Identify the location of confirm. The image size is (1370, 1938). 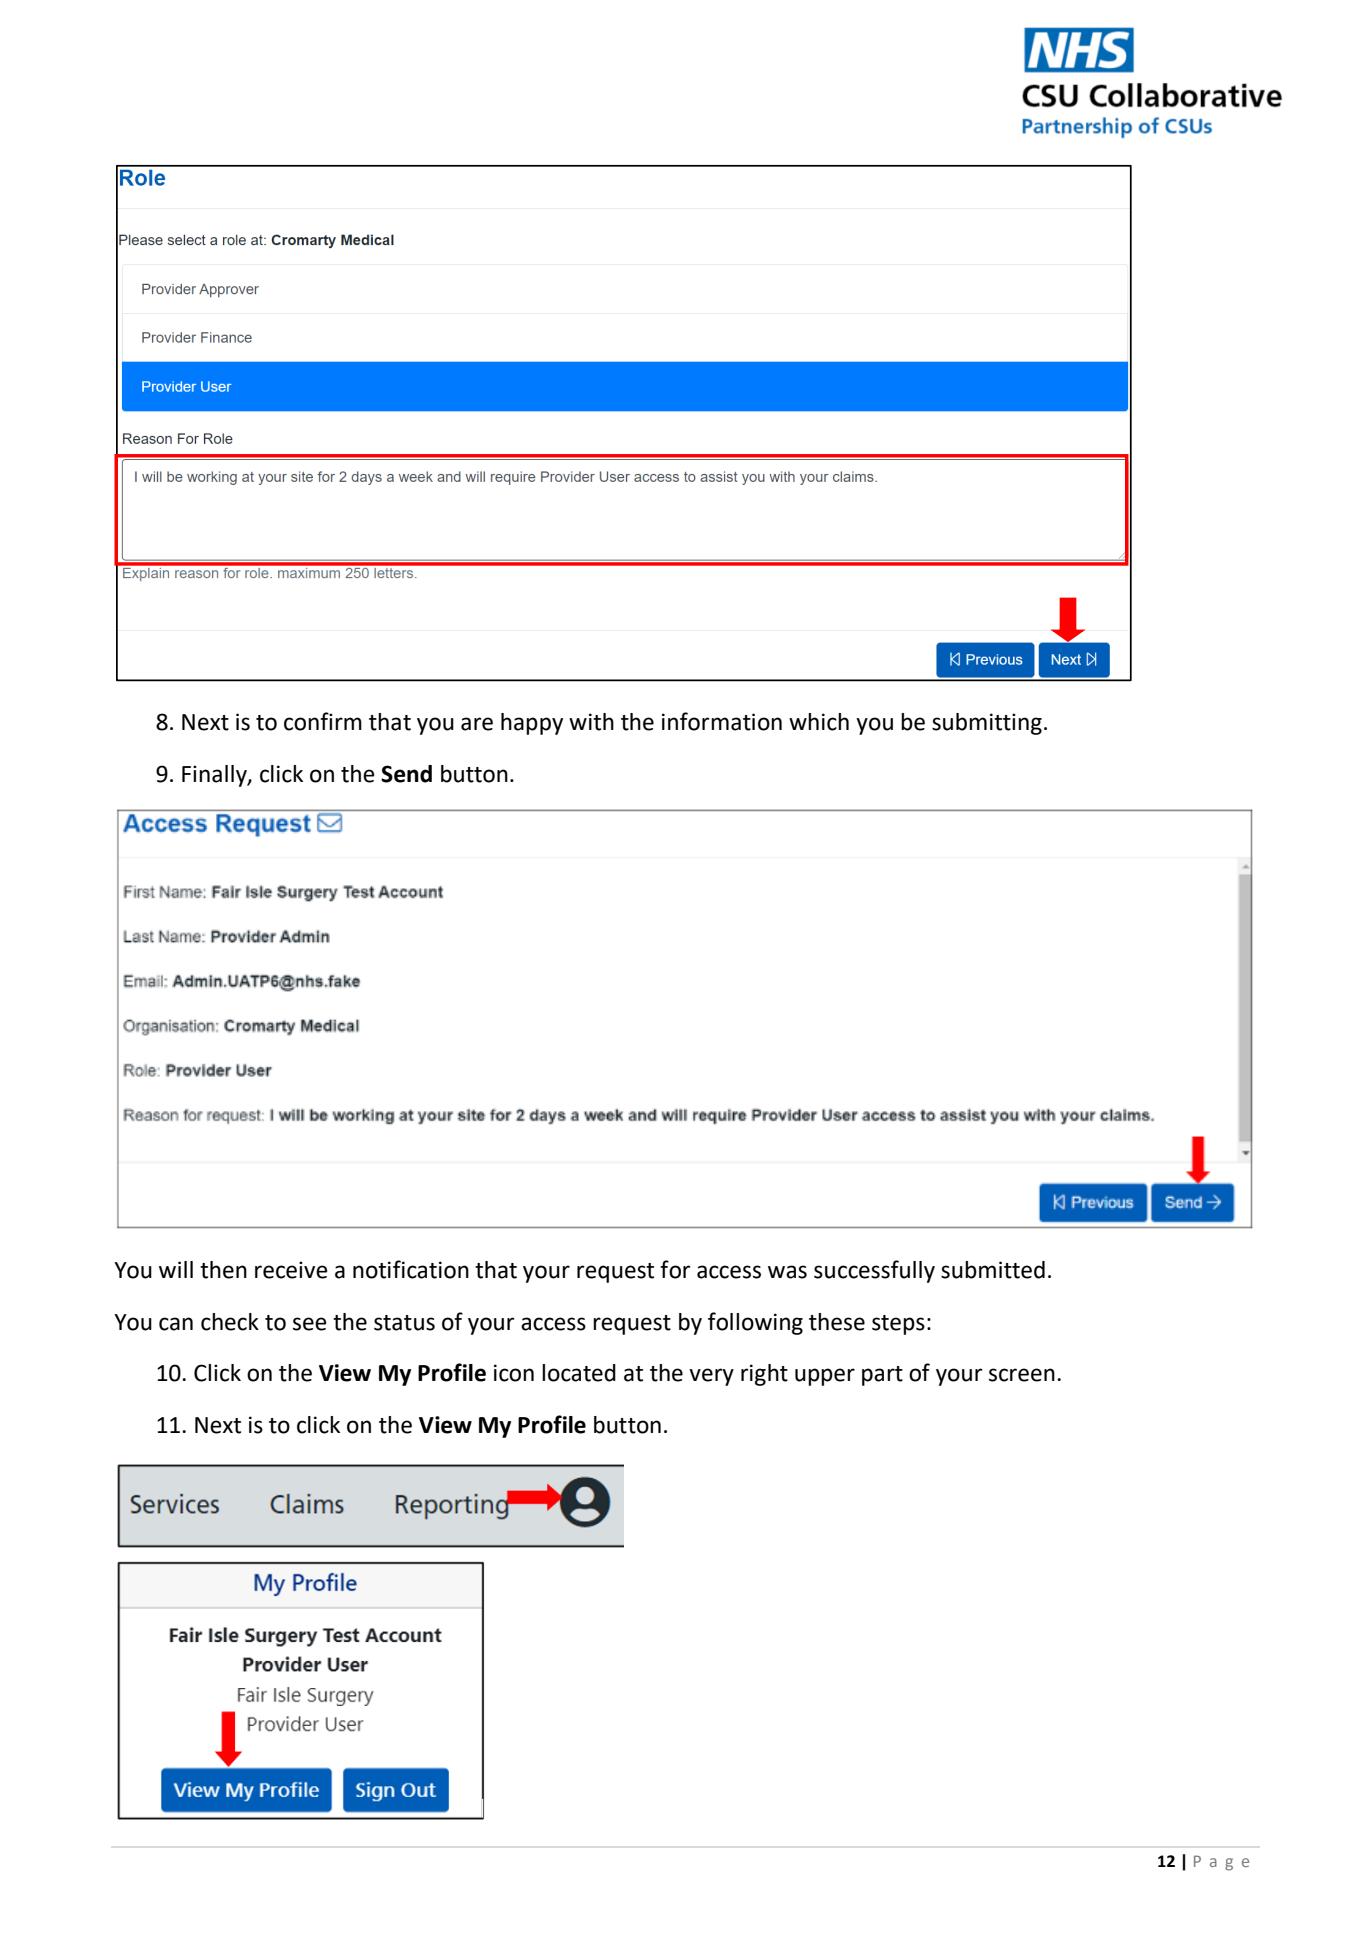
(323, 721).
